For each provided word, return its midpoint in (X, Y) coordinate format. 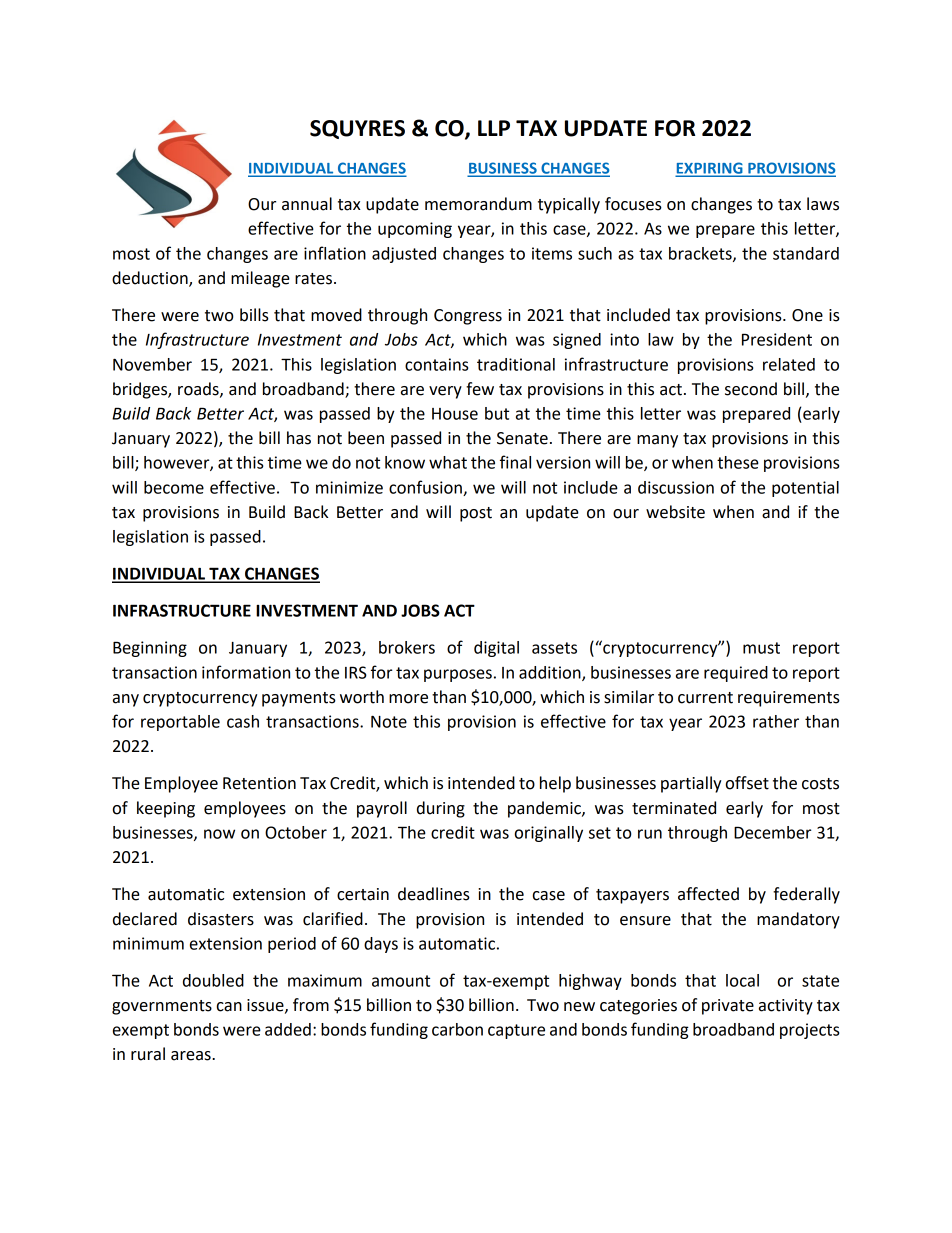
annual (307, 204)
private (728, 1007)
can (229, 1007)
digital (496, 649)
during (441, 809)
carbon (457, 1029)
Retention (259, 783)
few (480, 389)
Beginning (150, 649)
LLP (494, 128)
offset (747, 783)
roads (199, 389)
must (761, 648)
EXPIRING (710, 169)
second (751, 389)
